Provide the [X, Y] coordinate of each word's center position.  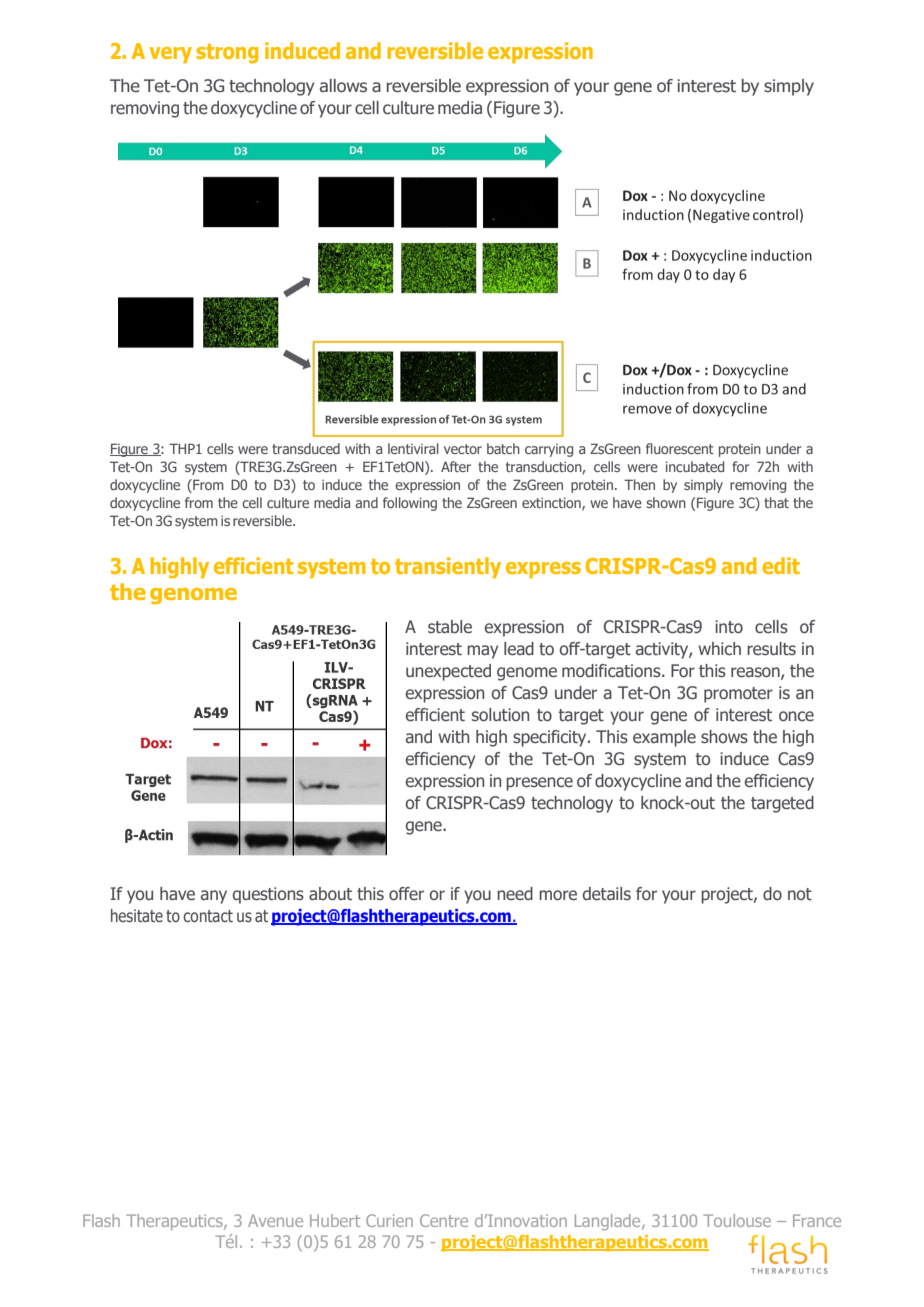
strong [227, 53]
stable [450, 627]
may [482, 652]
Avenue [275, 1220]
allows [343, 86]
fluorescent [680, 448]
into [729, 626]
